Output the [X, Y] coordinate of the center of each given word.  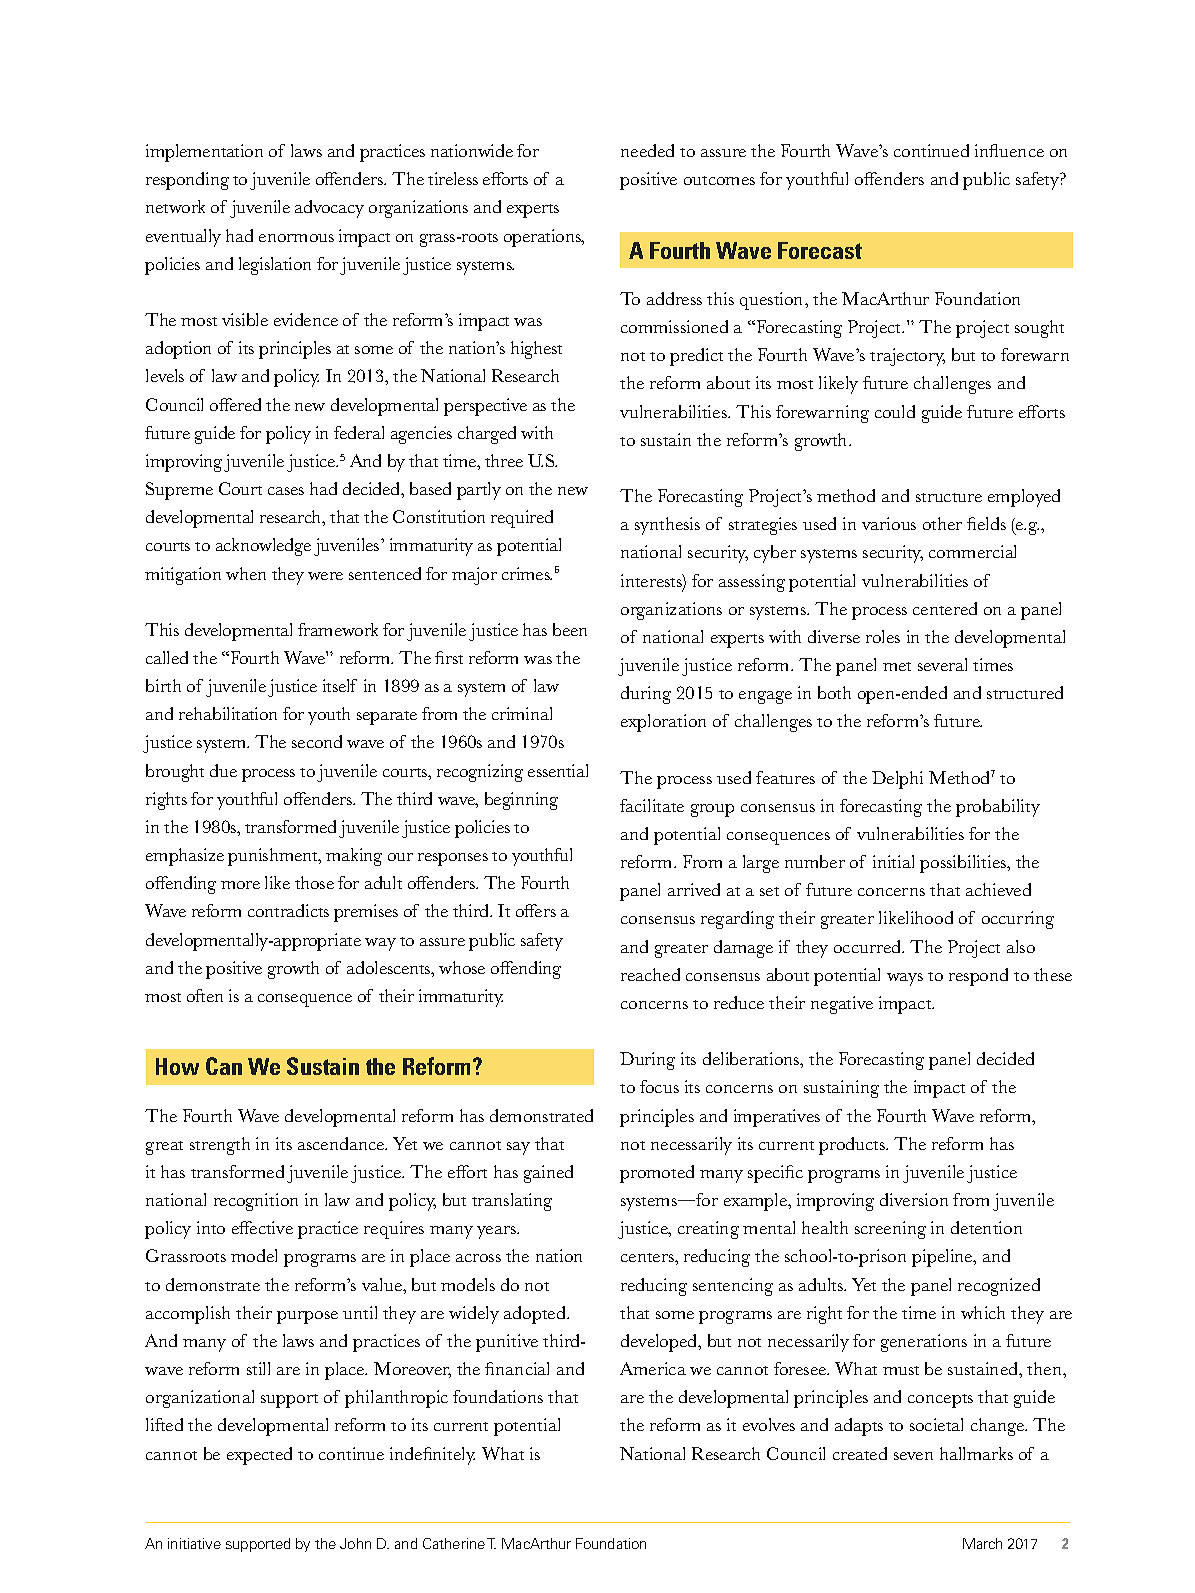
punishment [274, 857]
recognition [256, 1202]
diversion [914, 1199]
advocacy [329, 209]
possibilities [964, 864]
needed [647, 150]
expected [259, 1456]
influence [1009, 150]
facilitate [652, 805]
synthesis [667, 526]
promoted [657, 1174]
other [942, 523]
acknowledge [263, 547]
